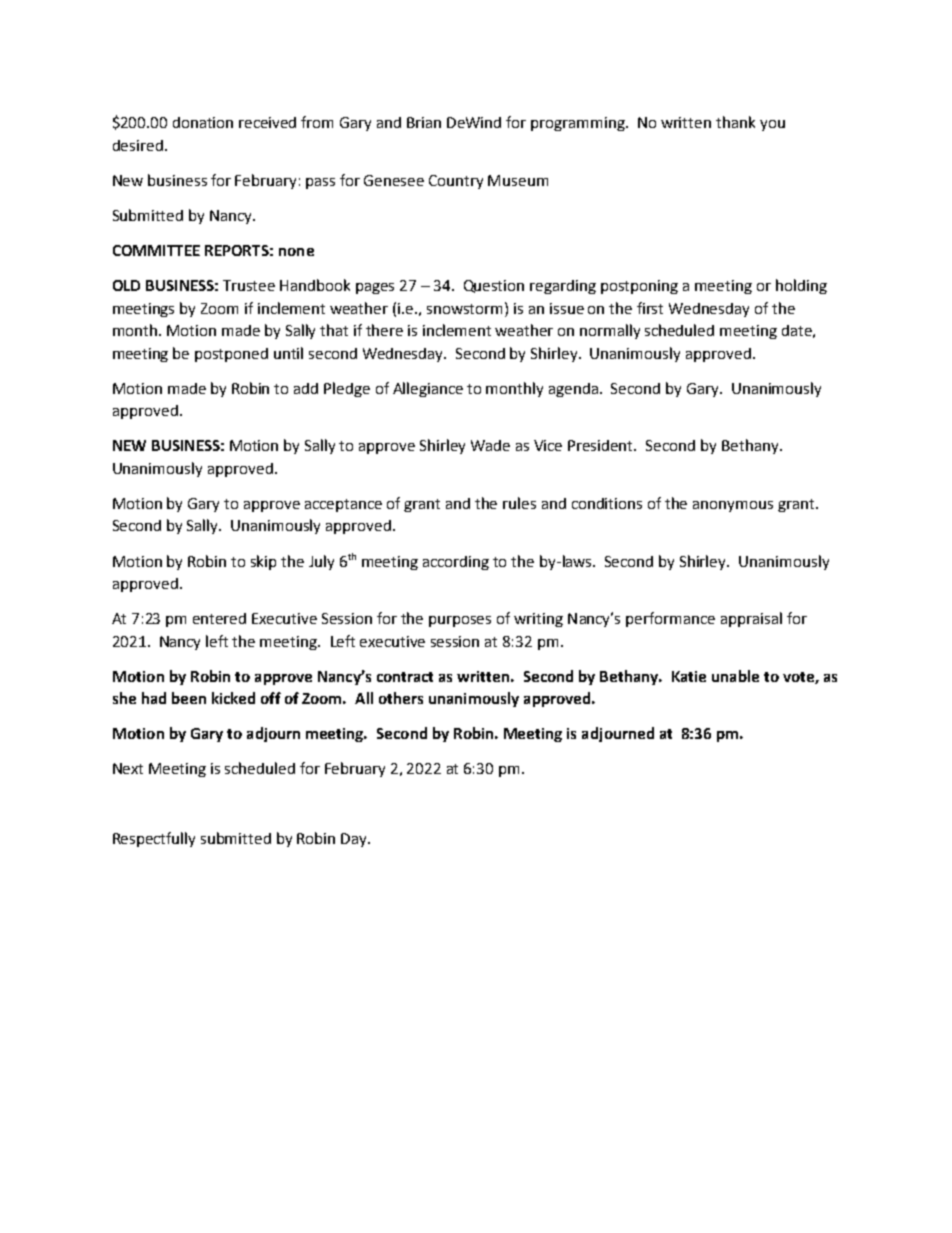  What do you see at coordinates (203, 122) in the image?
I see `donation` at bounding box center [203, 122].
